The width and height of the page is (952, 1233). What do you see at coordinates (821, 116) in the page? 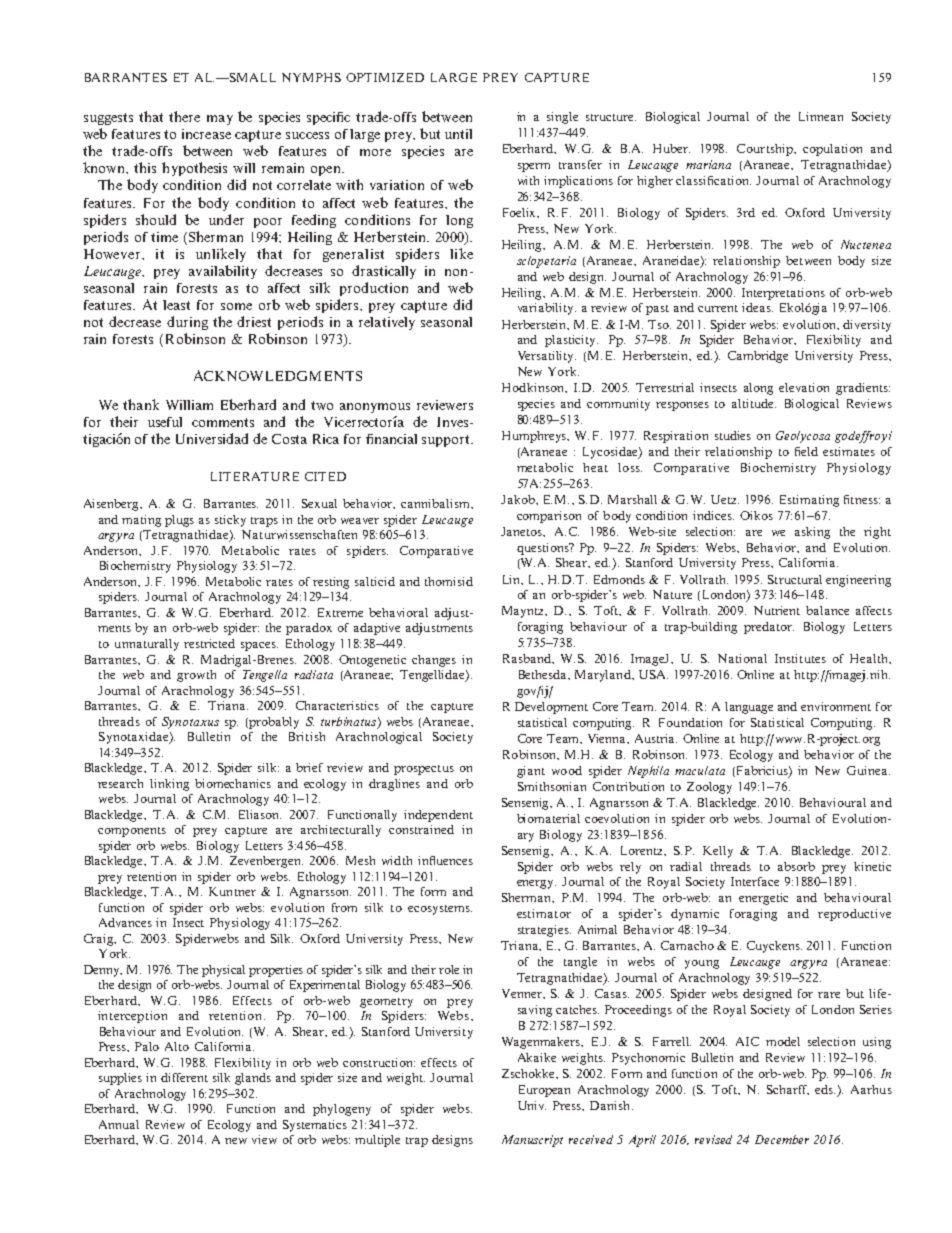
I see `Linnean` at bounding box center [821, 116].
